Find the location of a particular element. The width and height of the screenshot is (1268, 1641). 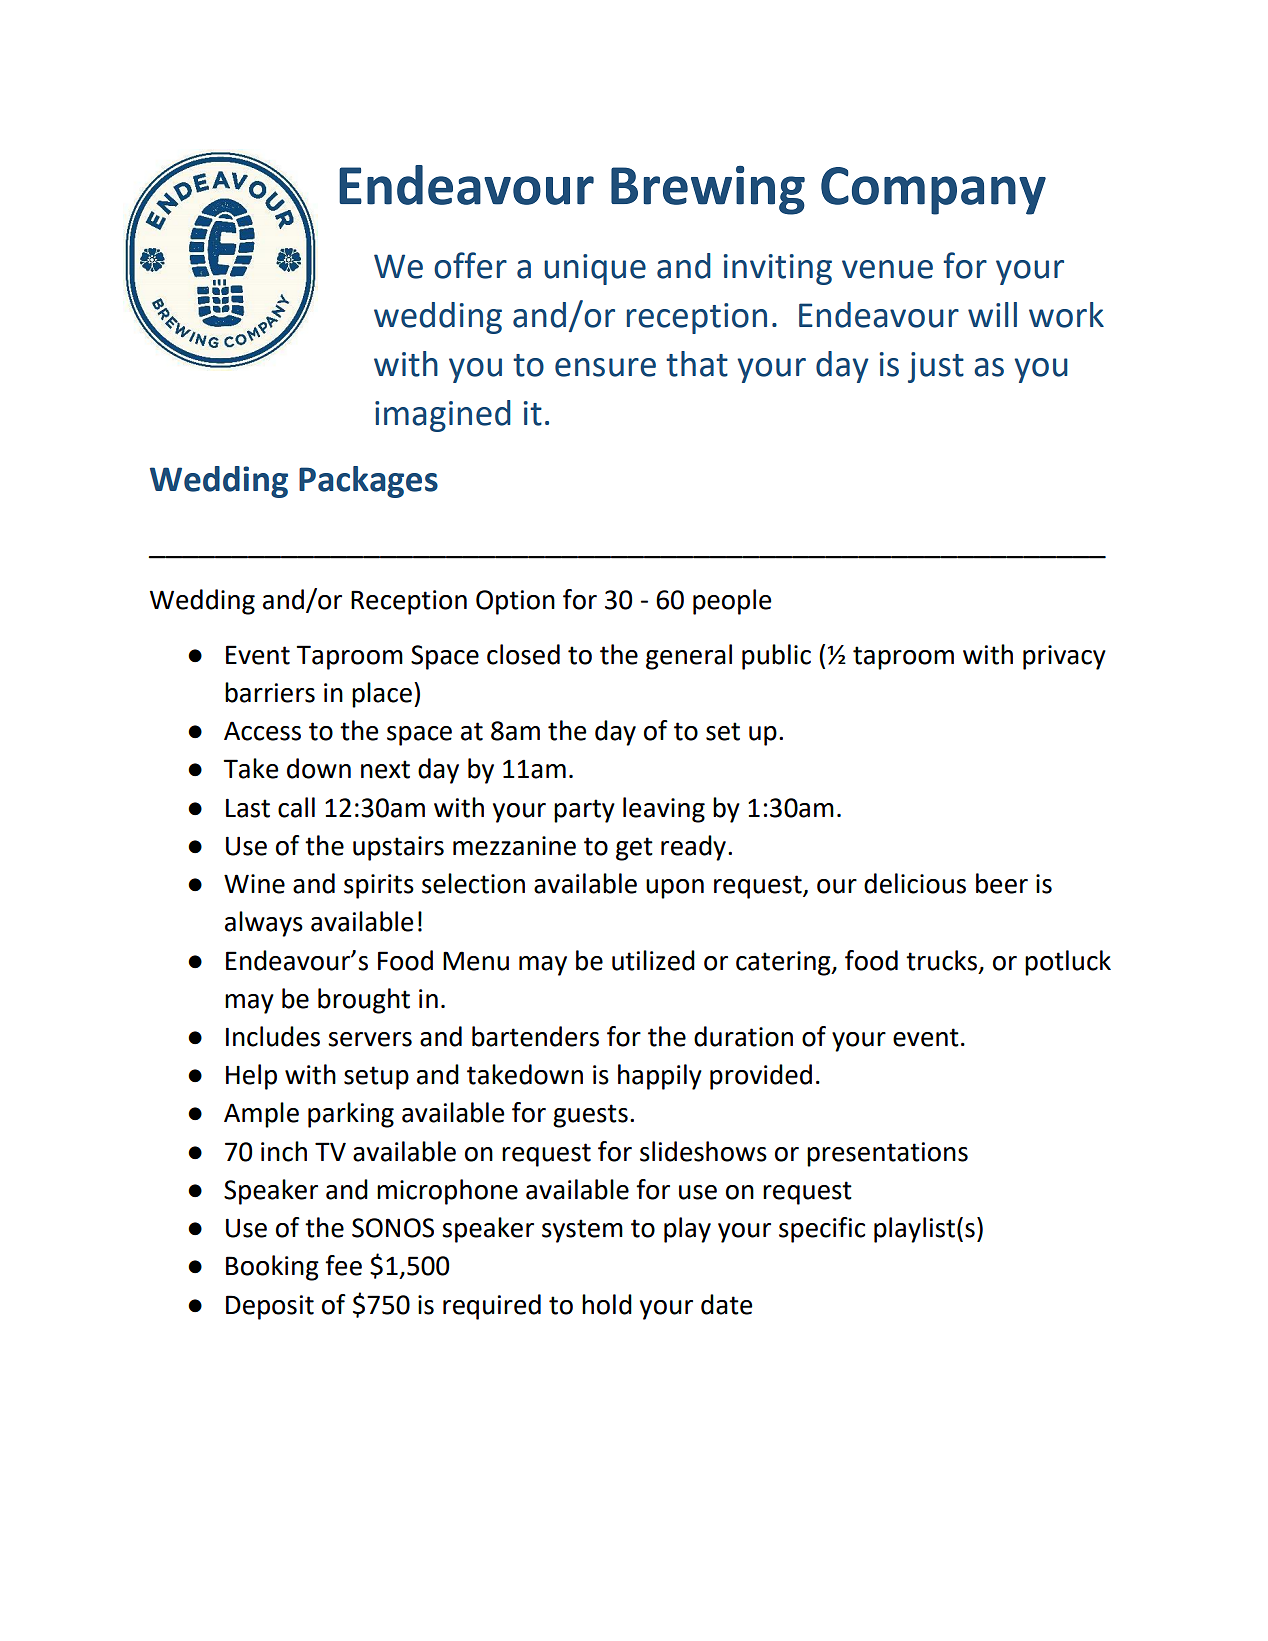

Company is located at coordinates (933, 191).
